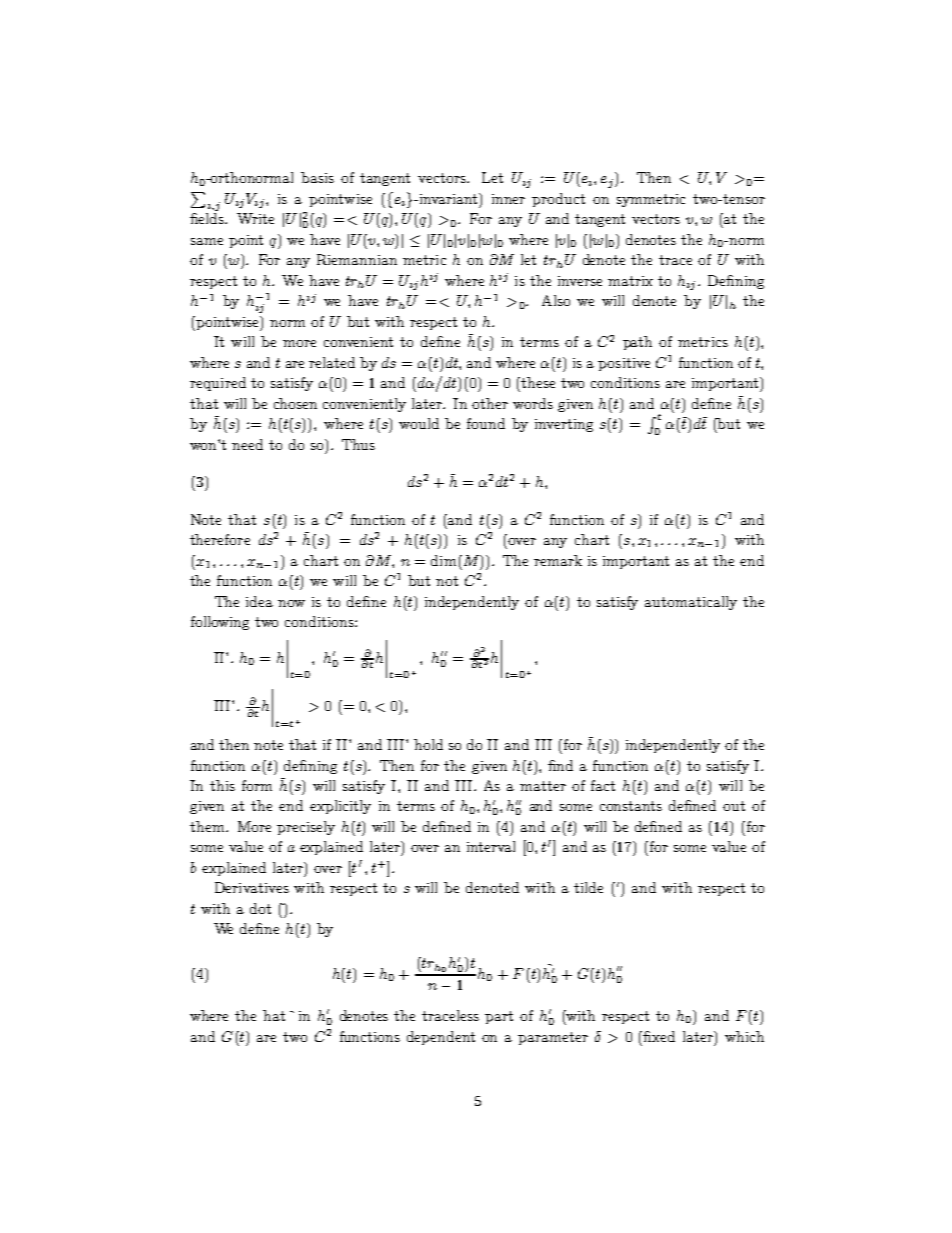 The width and height of the screenshot is (952, 1233). What do you see at coordinates (428, 744) in the screenshot?
I see `hold` at bounding box center [428, 744].
